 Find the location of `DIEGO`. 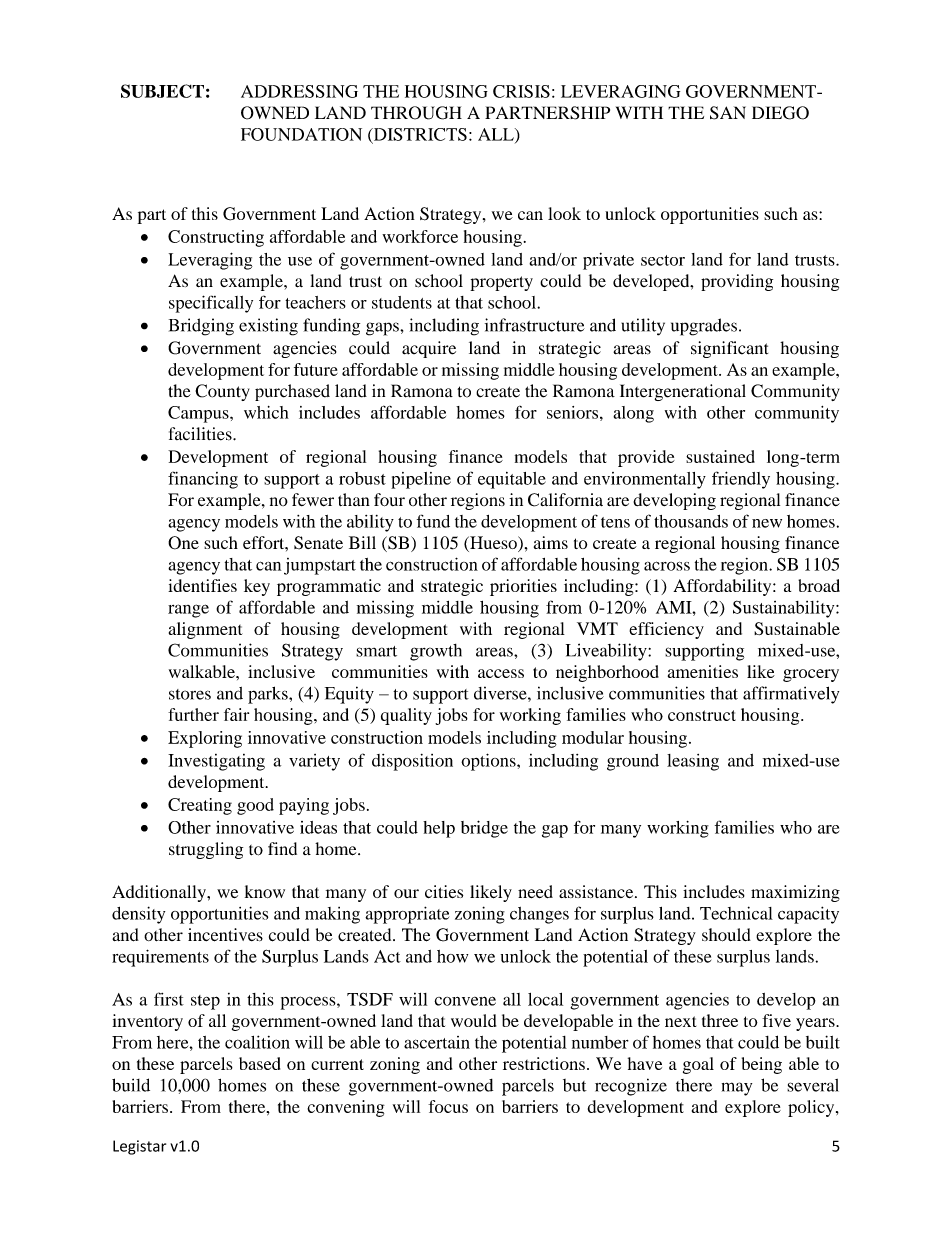

DIEGO is located at coordinates (780, 113).
